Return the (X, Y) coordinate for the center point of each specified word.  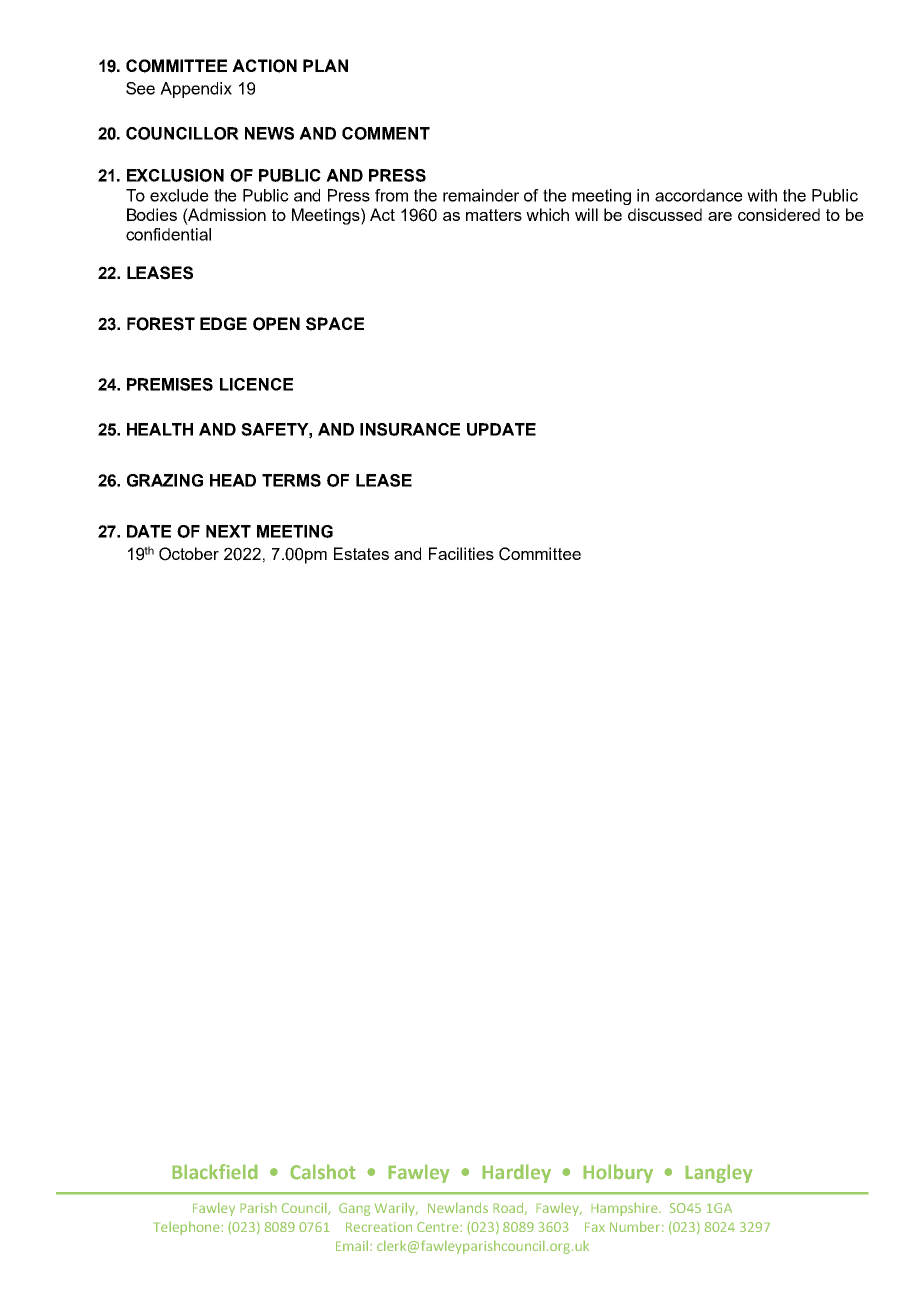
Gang (355, 1209)
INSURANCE (410, 429)
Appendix (196, 90)
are (720, 216)
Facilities (461, 553)
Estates (361, 553)
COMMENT (386, 133)
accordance (699, 195)
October (189, 554)
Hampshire (625, 1209)
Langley (719, 1173)
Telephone (187, 1228)
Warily (396, 1209)
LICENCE (256, 384)
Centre (439, 1227)
